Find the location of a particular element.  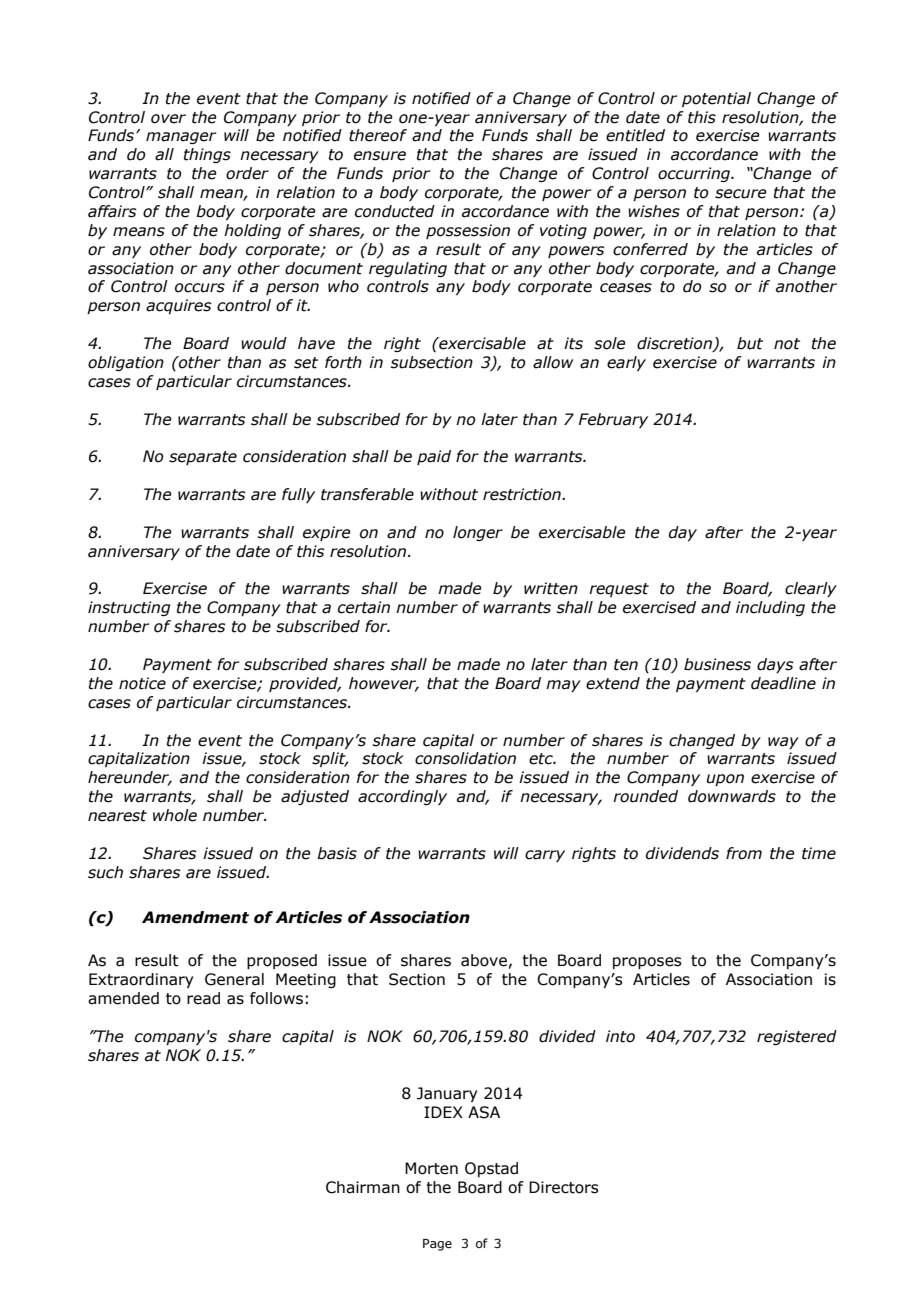

Amendment is located at coordinates (195, 917).
